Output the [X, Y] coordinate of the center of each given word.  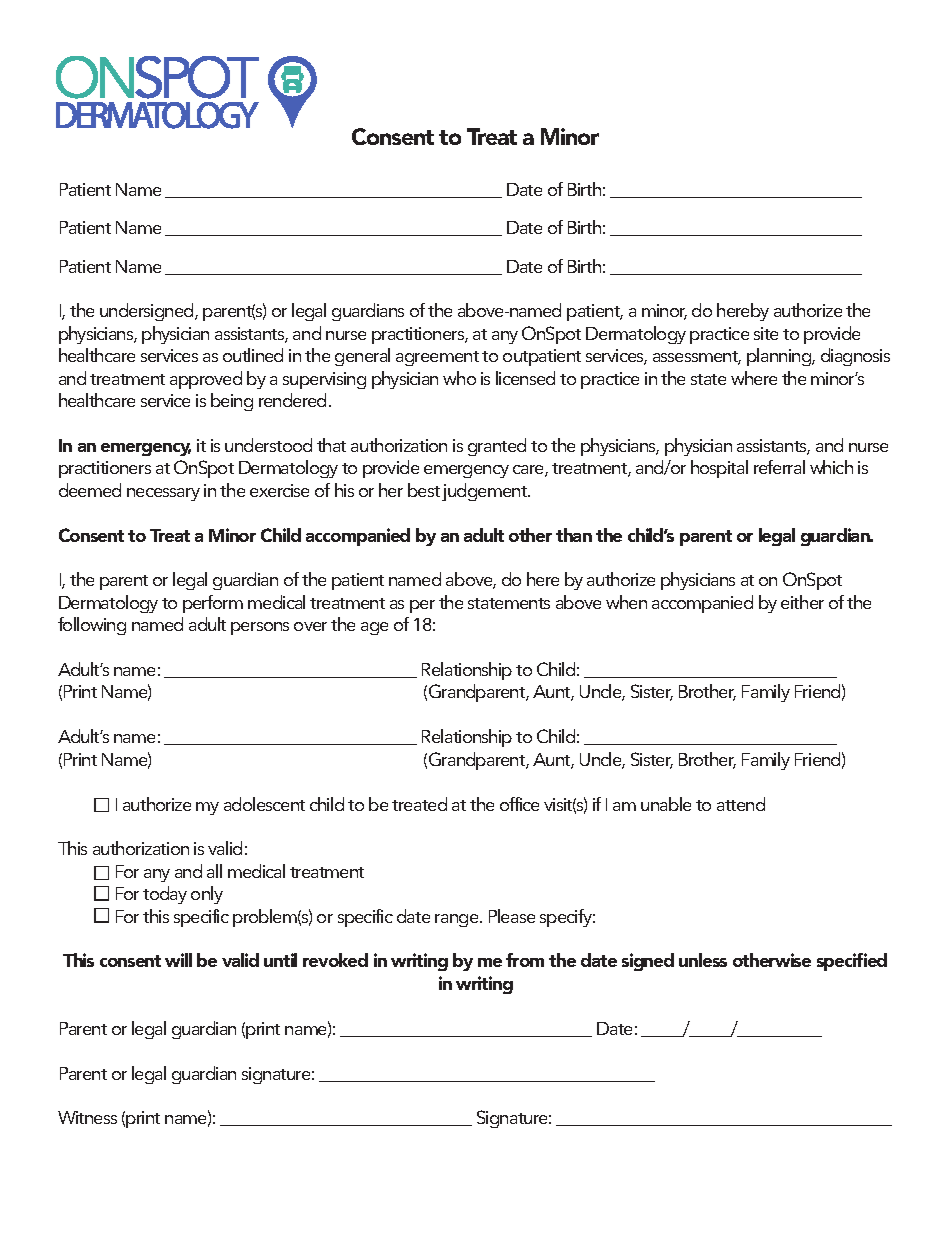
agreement [437, 358]
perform [213, 604]
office [519, 804]
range [458, 920]
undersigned [148, 312]
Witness [87, 1117]
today [165, 895]
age [374, 628]
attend [741, 804]
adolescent [264, 804]
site [766, 333]
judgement [486, 492]
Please [512, 916]
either [802, 602]
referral [779, 467]
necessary [163, 494]
